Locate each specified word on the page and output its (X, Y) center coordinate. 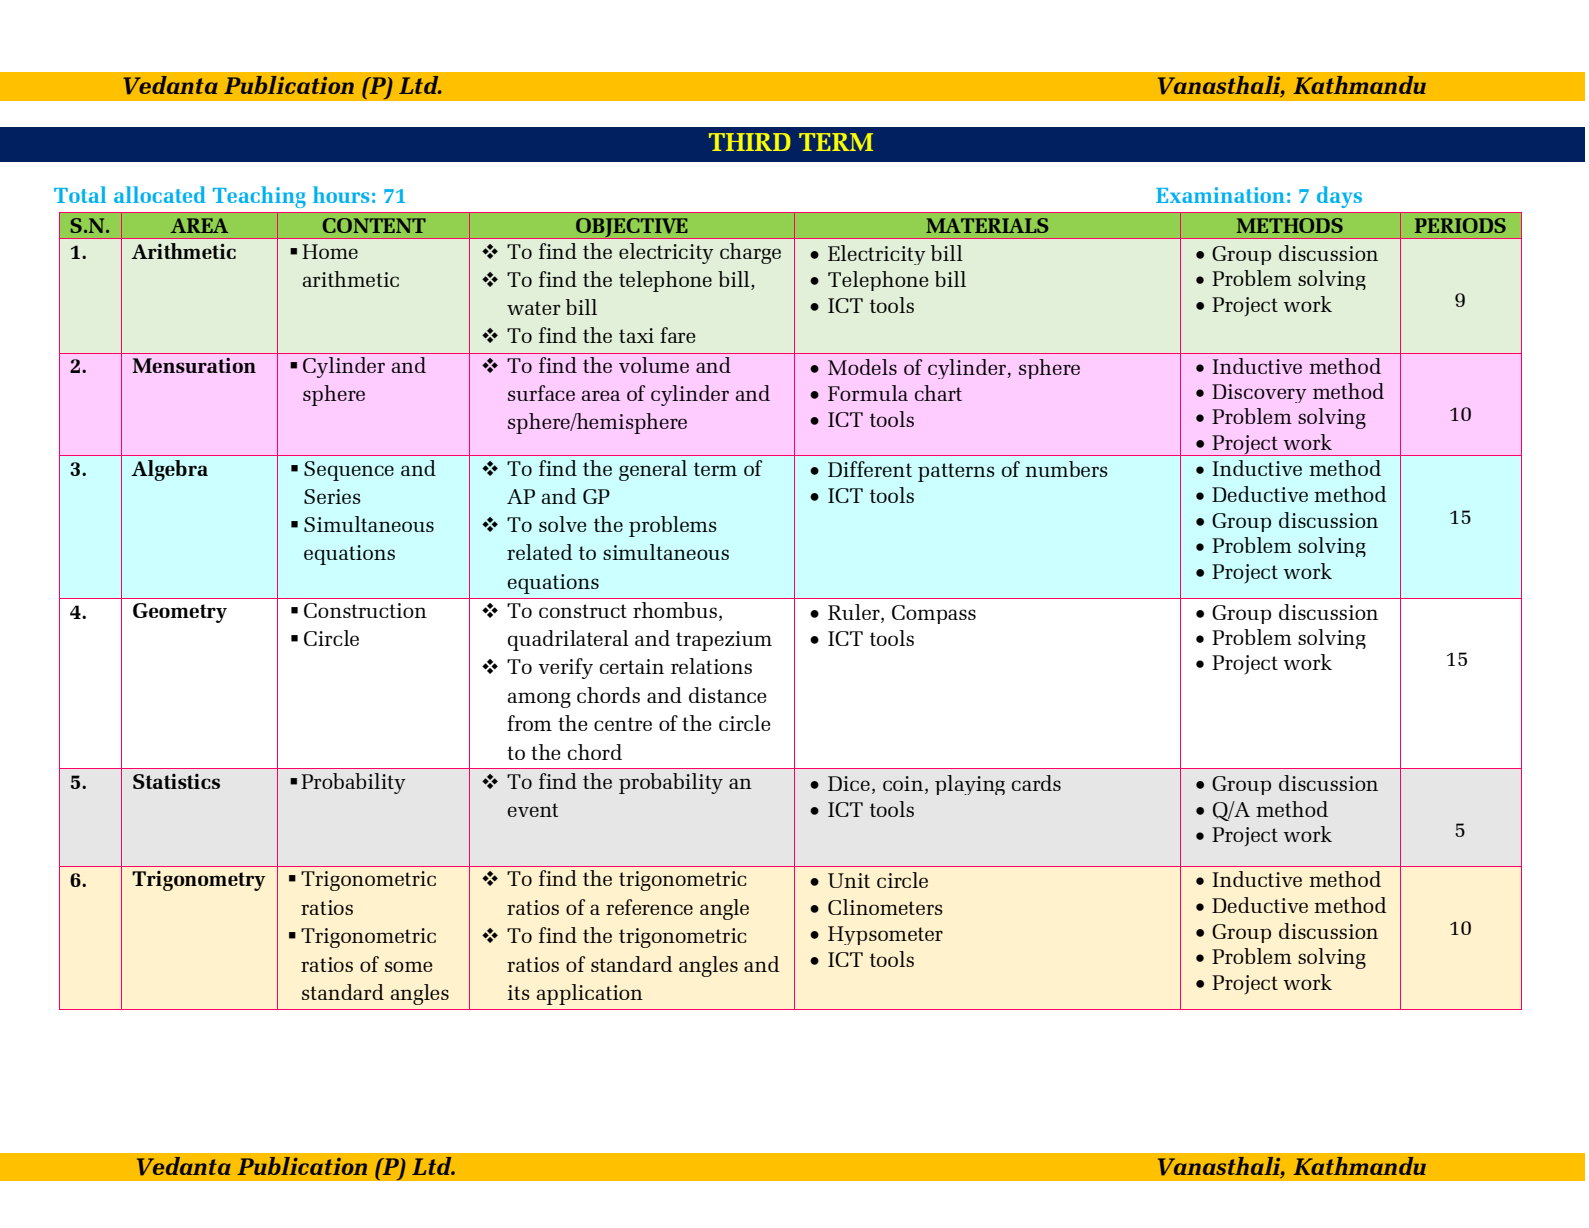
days (1339, 197)
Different (870, 469)
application (590, 994)
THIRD (750, 142)
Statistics (176, 781)
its (518, 992)
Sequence (349, 471)
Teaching (259, 197)
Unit (849, 880)
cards (1036, 783)
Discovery (1259, 393)
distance (728, 695)
